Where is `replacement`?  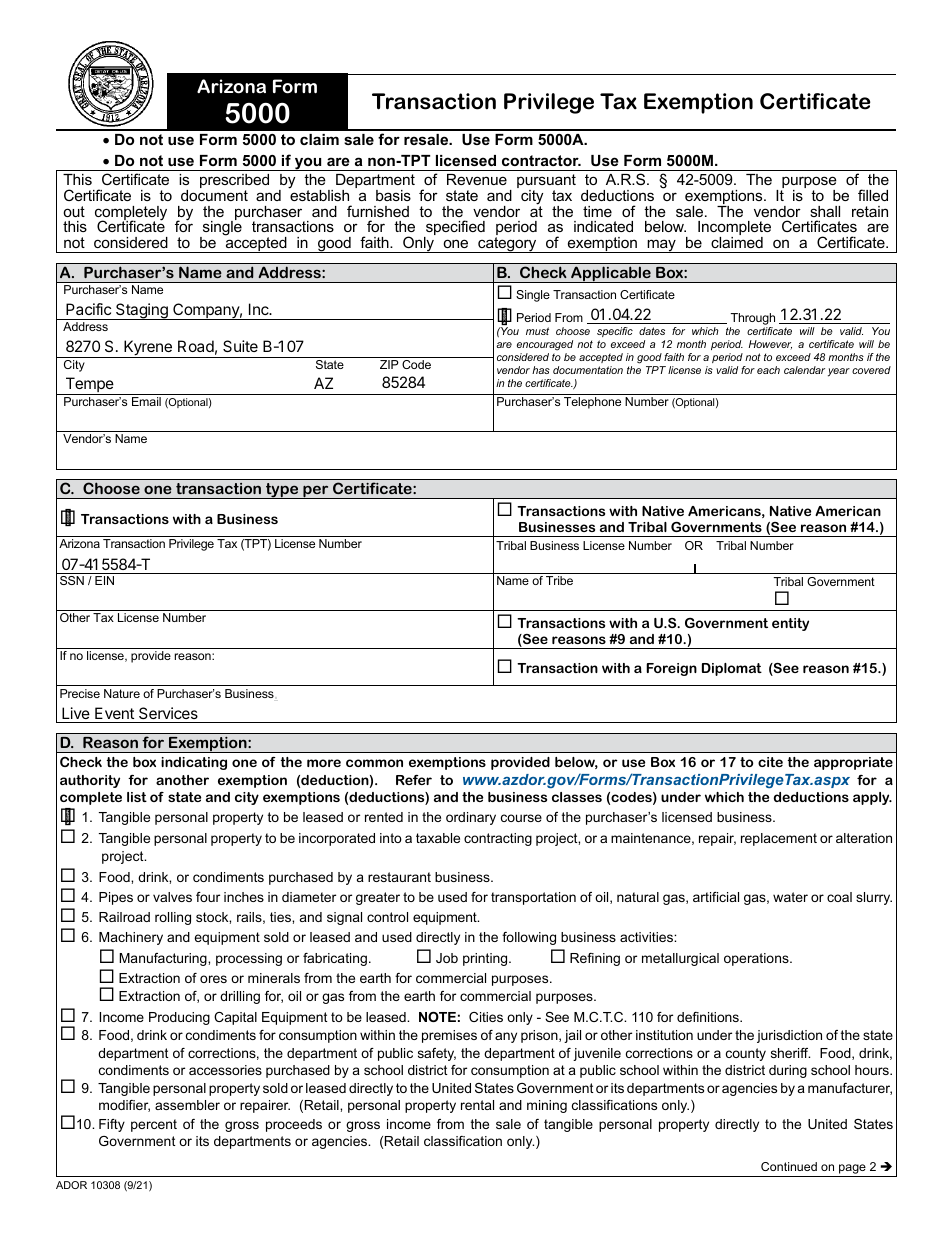
replacement is located at coordinates (779, 839).
